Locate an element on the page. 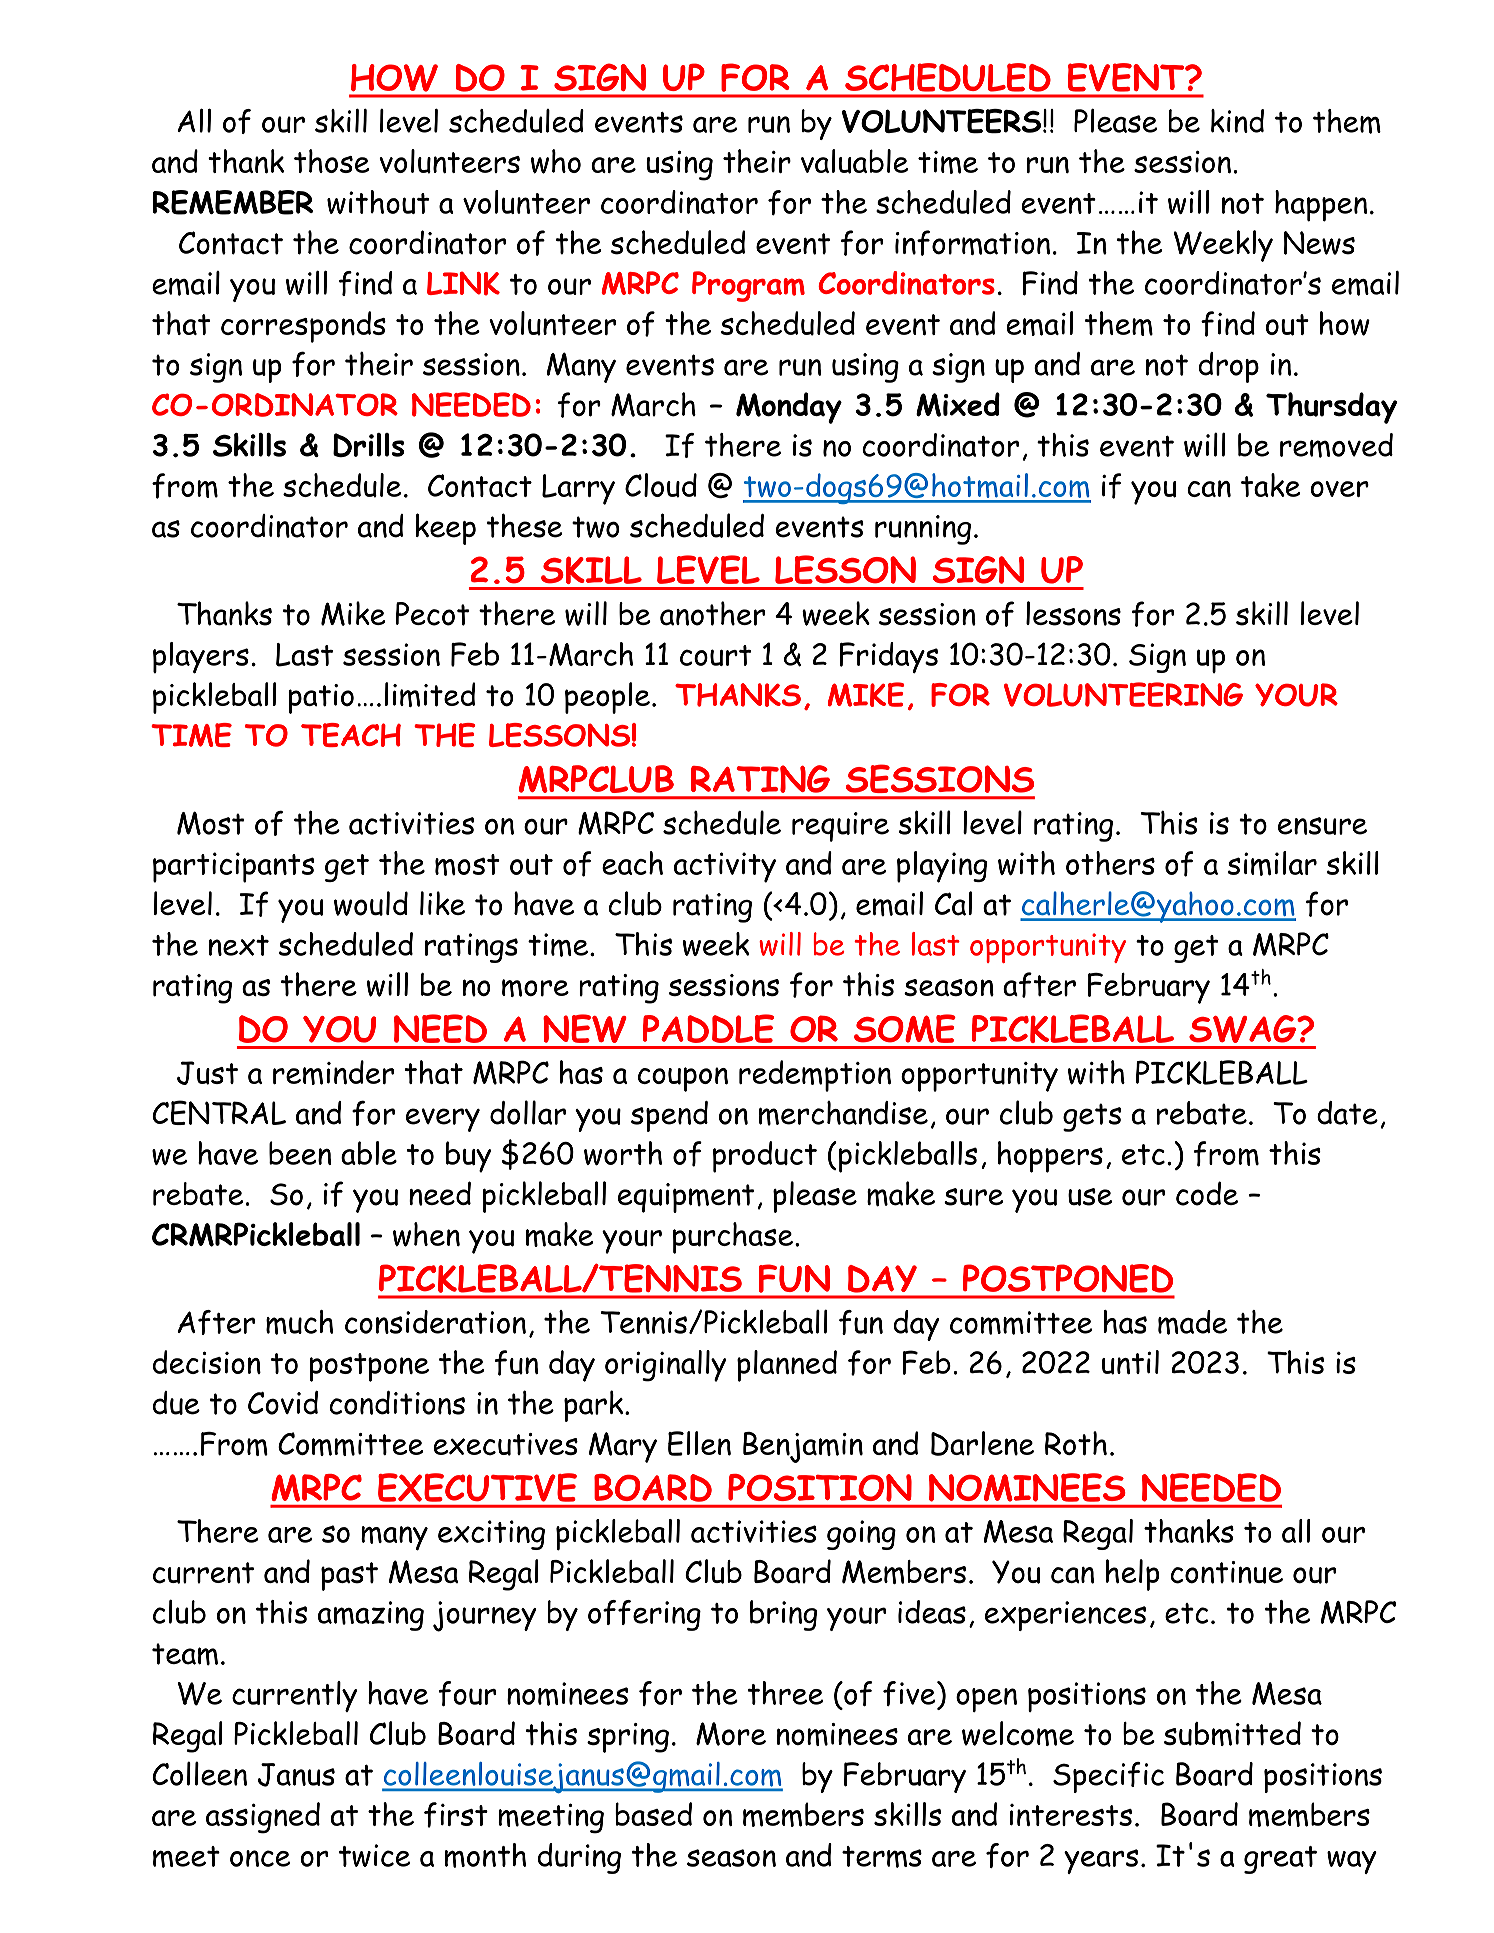 The image size is (1494, 1933). SWAG is located at coordinates (1244, 1029).
